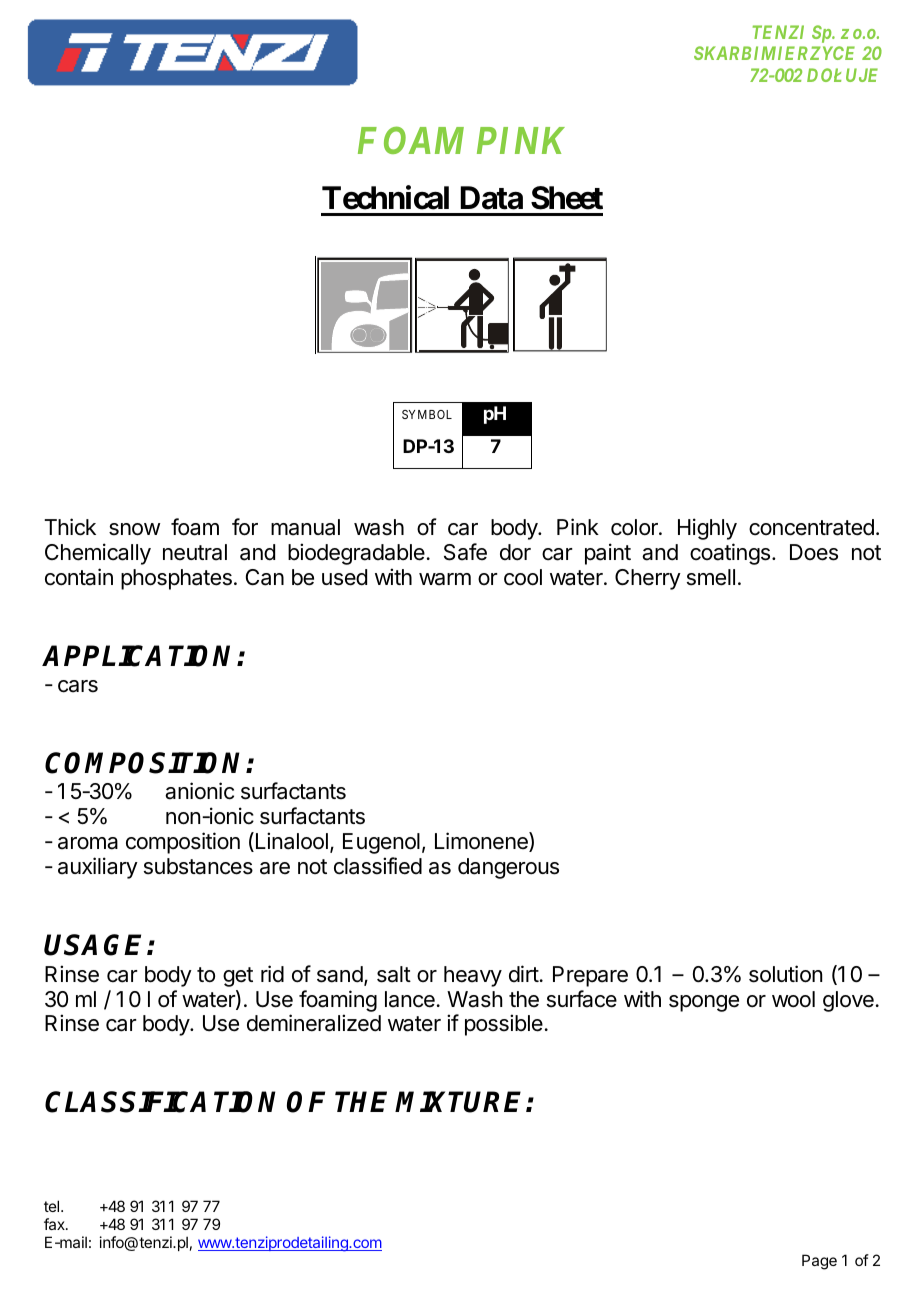 This screenshot has width=924, height=1308. I want to click on cars, so click(78, 686).
